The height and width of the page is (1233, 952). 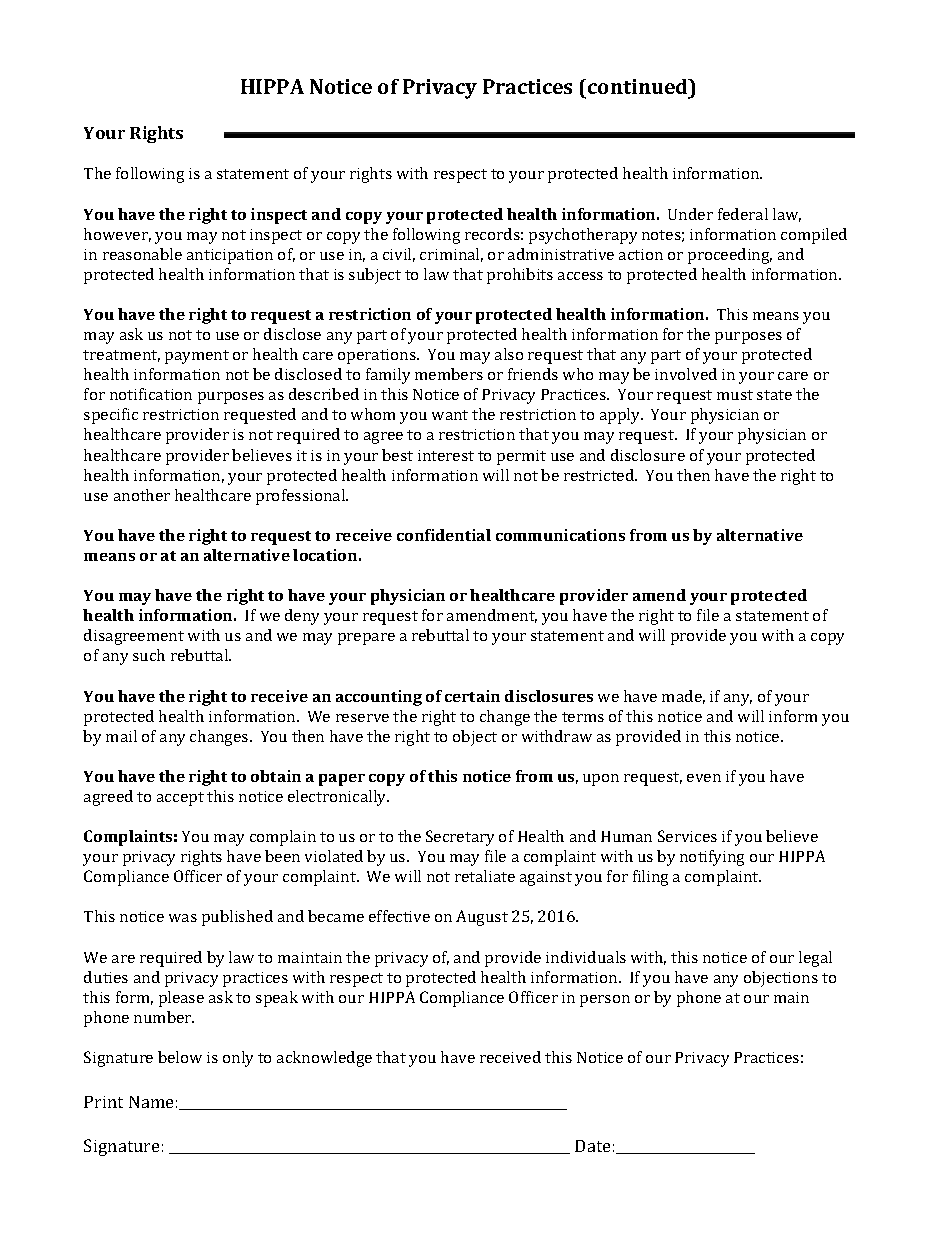 What do you see at coordinates (639, 88) in the page?
I see `continued` at bounding box center [639, 88].
